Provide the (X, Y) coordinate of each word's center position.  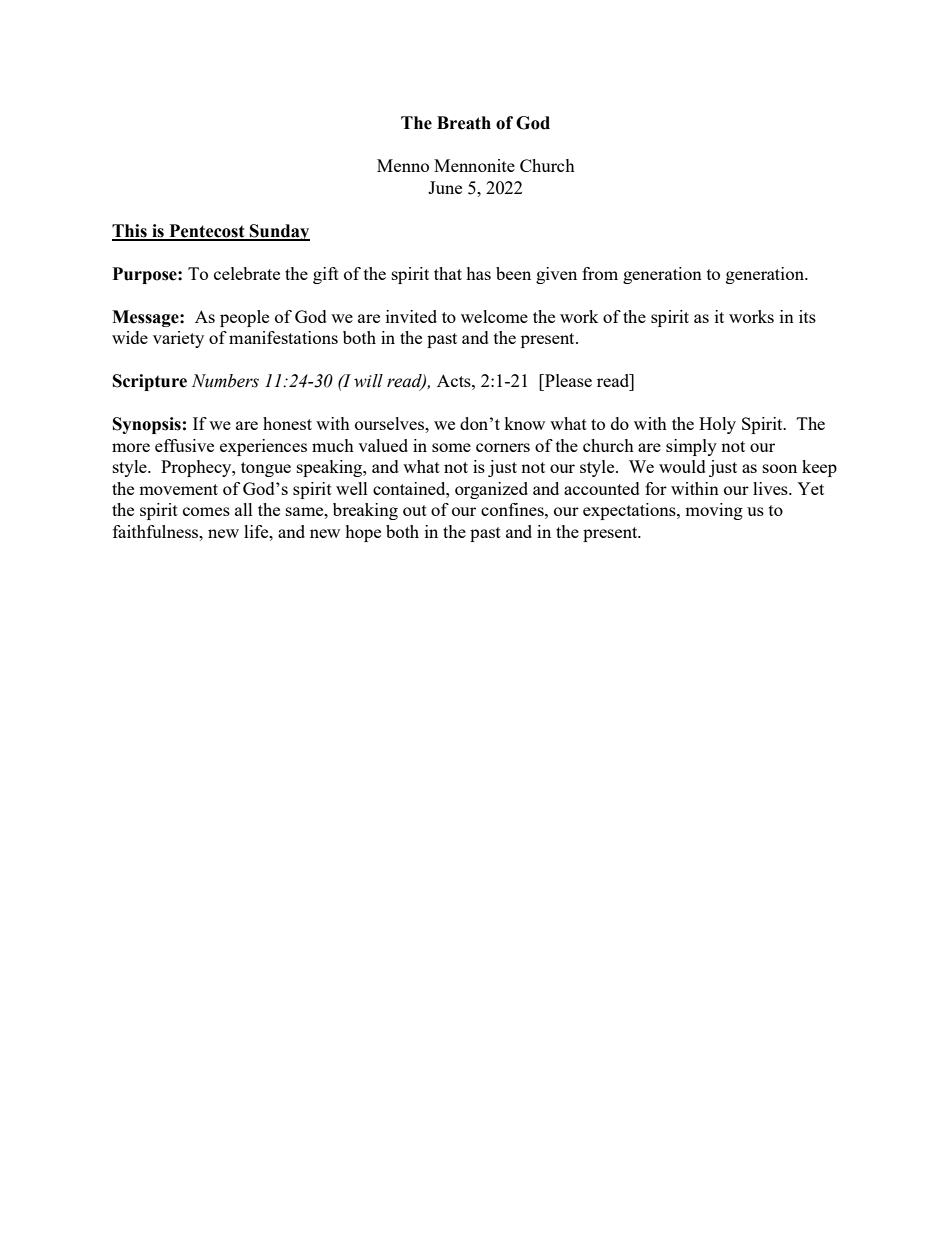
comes (206, 511)
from (600, 273)
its (807, 316)
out (415, 510)
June (445, 187)
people (244, 318)
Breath (464, 123)
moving (714, 511)
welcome (494, 316)
